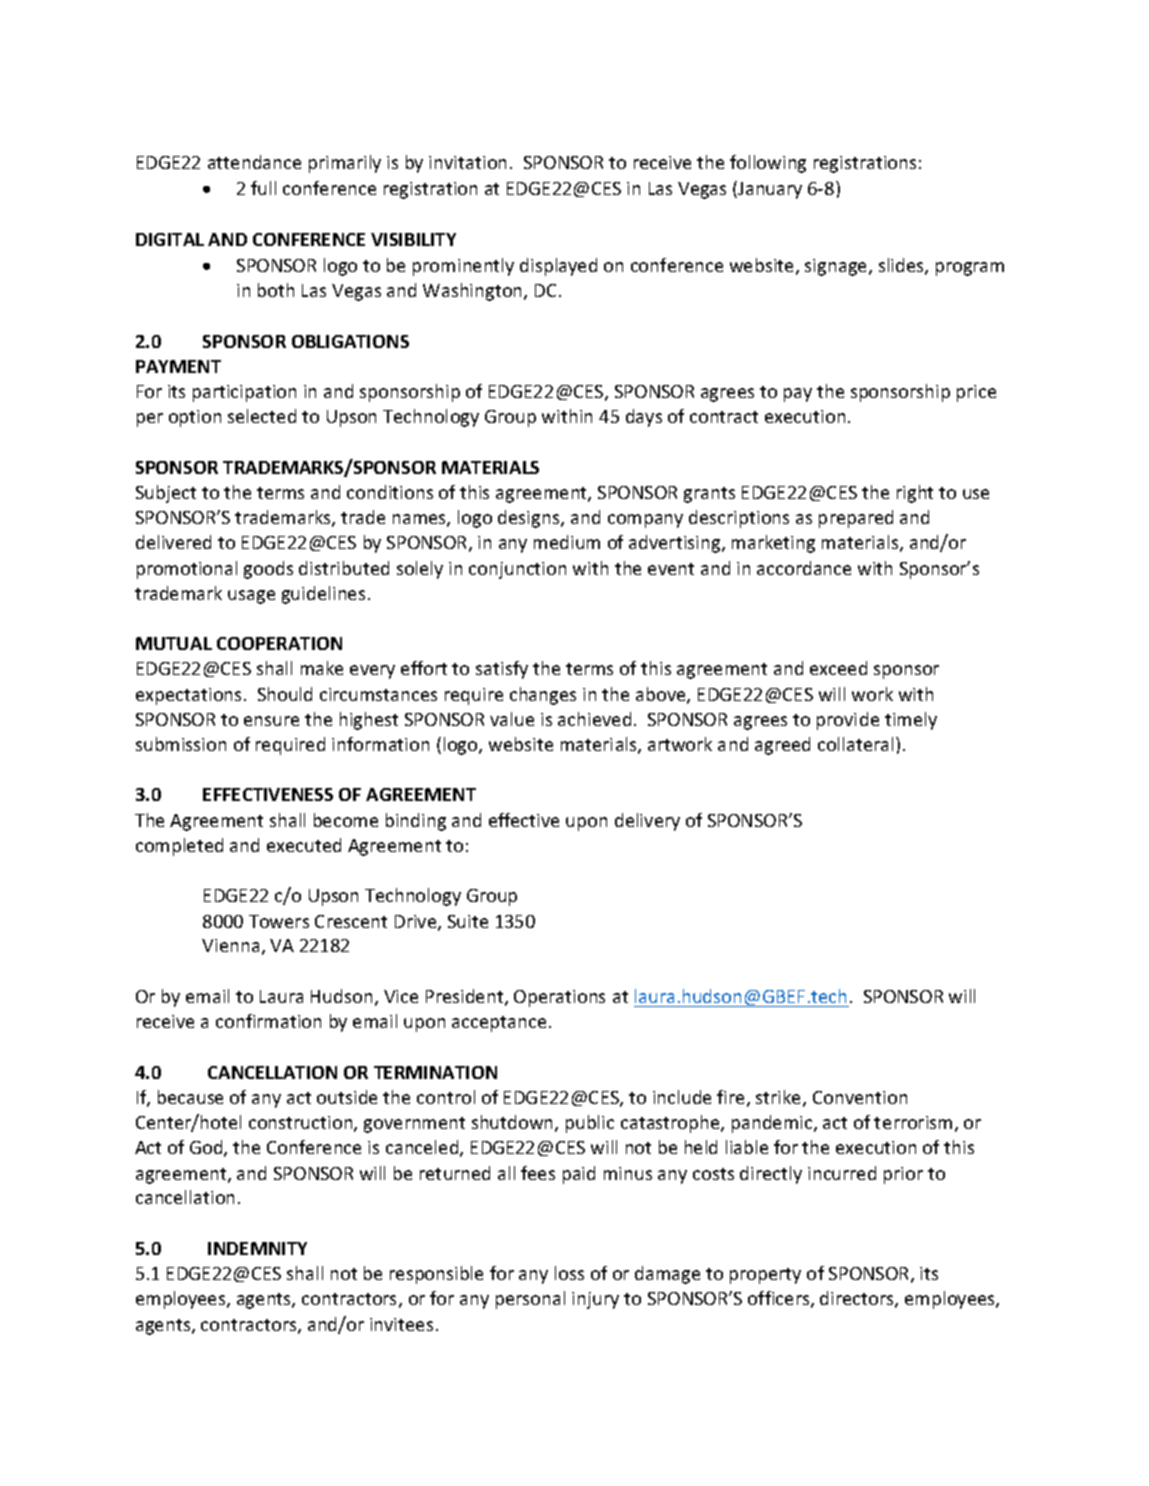 The image size is (1149, 1486). What do you see at coordinates (257, 1248) in the document?
I see `INDEMNITY` at bounding box center [257, 1248].
